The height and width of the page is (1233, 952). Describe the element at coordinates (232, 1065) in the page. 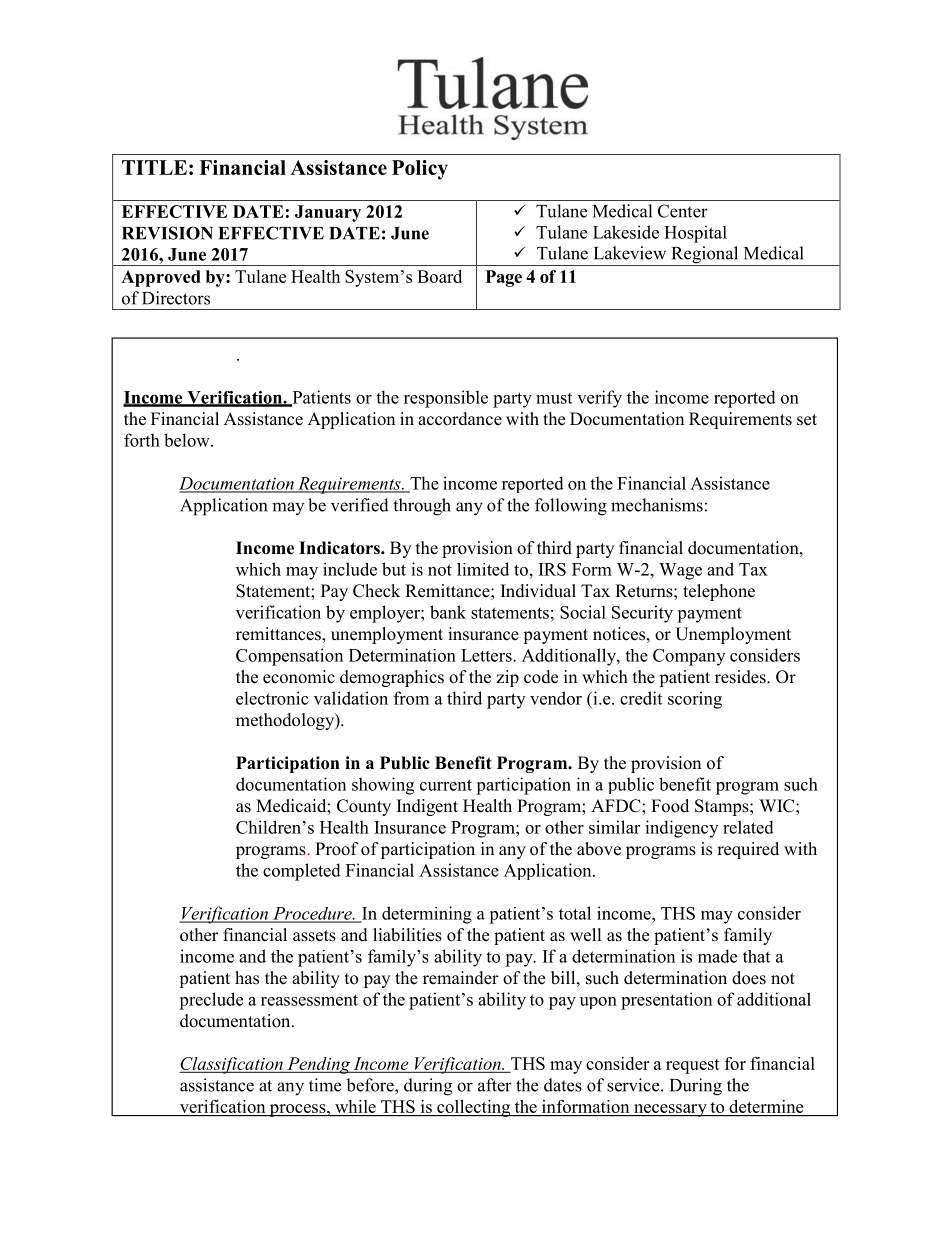

I see `Classification` at that location.
